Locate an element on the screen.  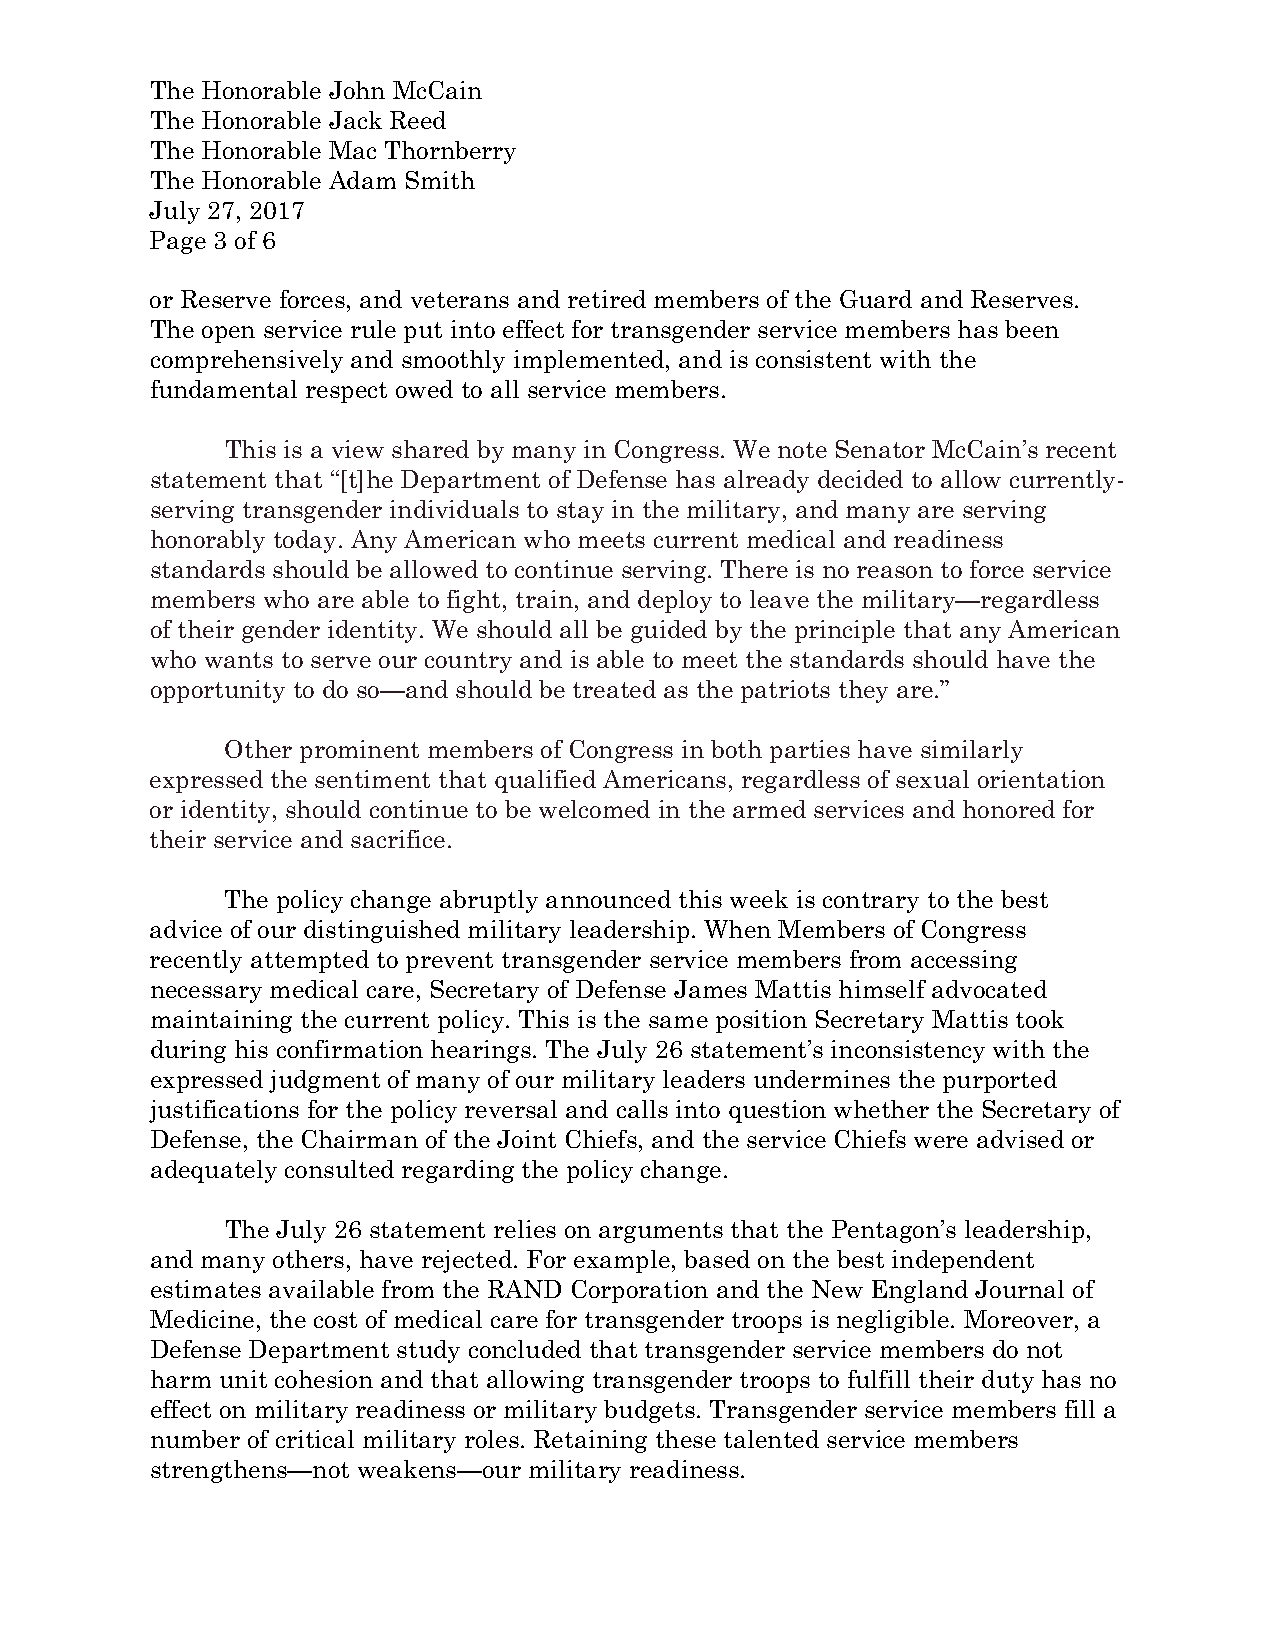
stay is located at coordinates (580, 512).
